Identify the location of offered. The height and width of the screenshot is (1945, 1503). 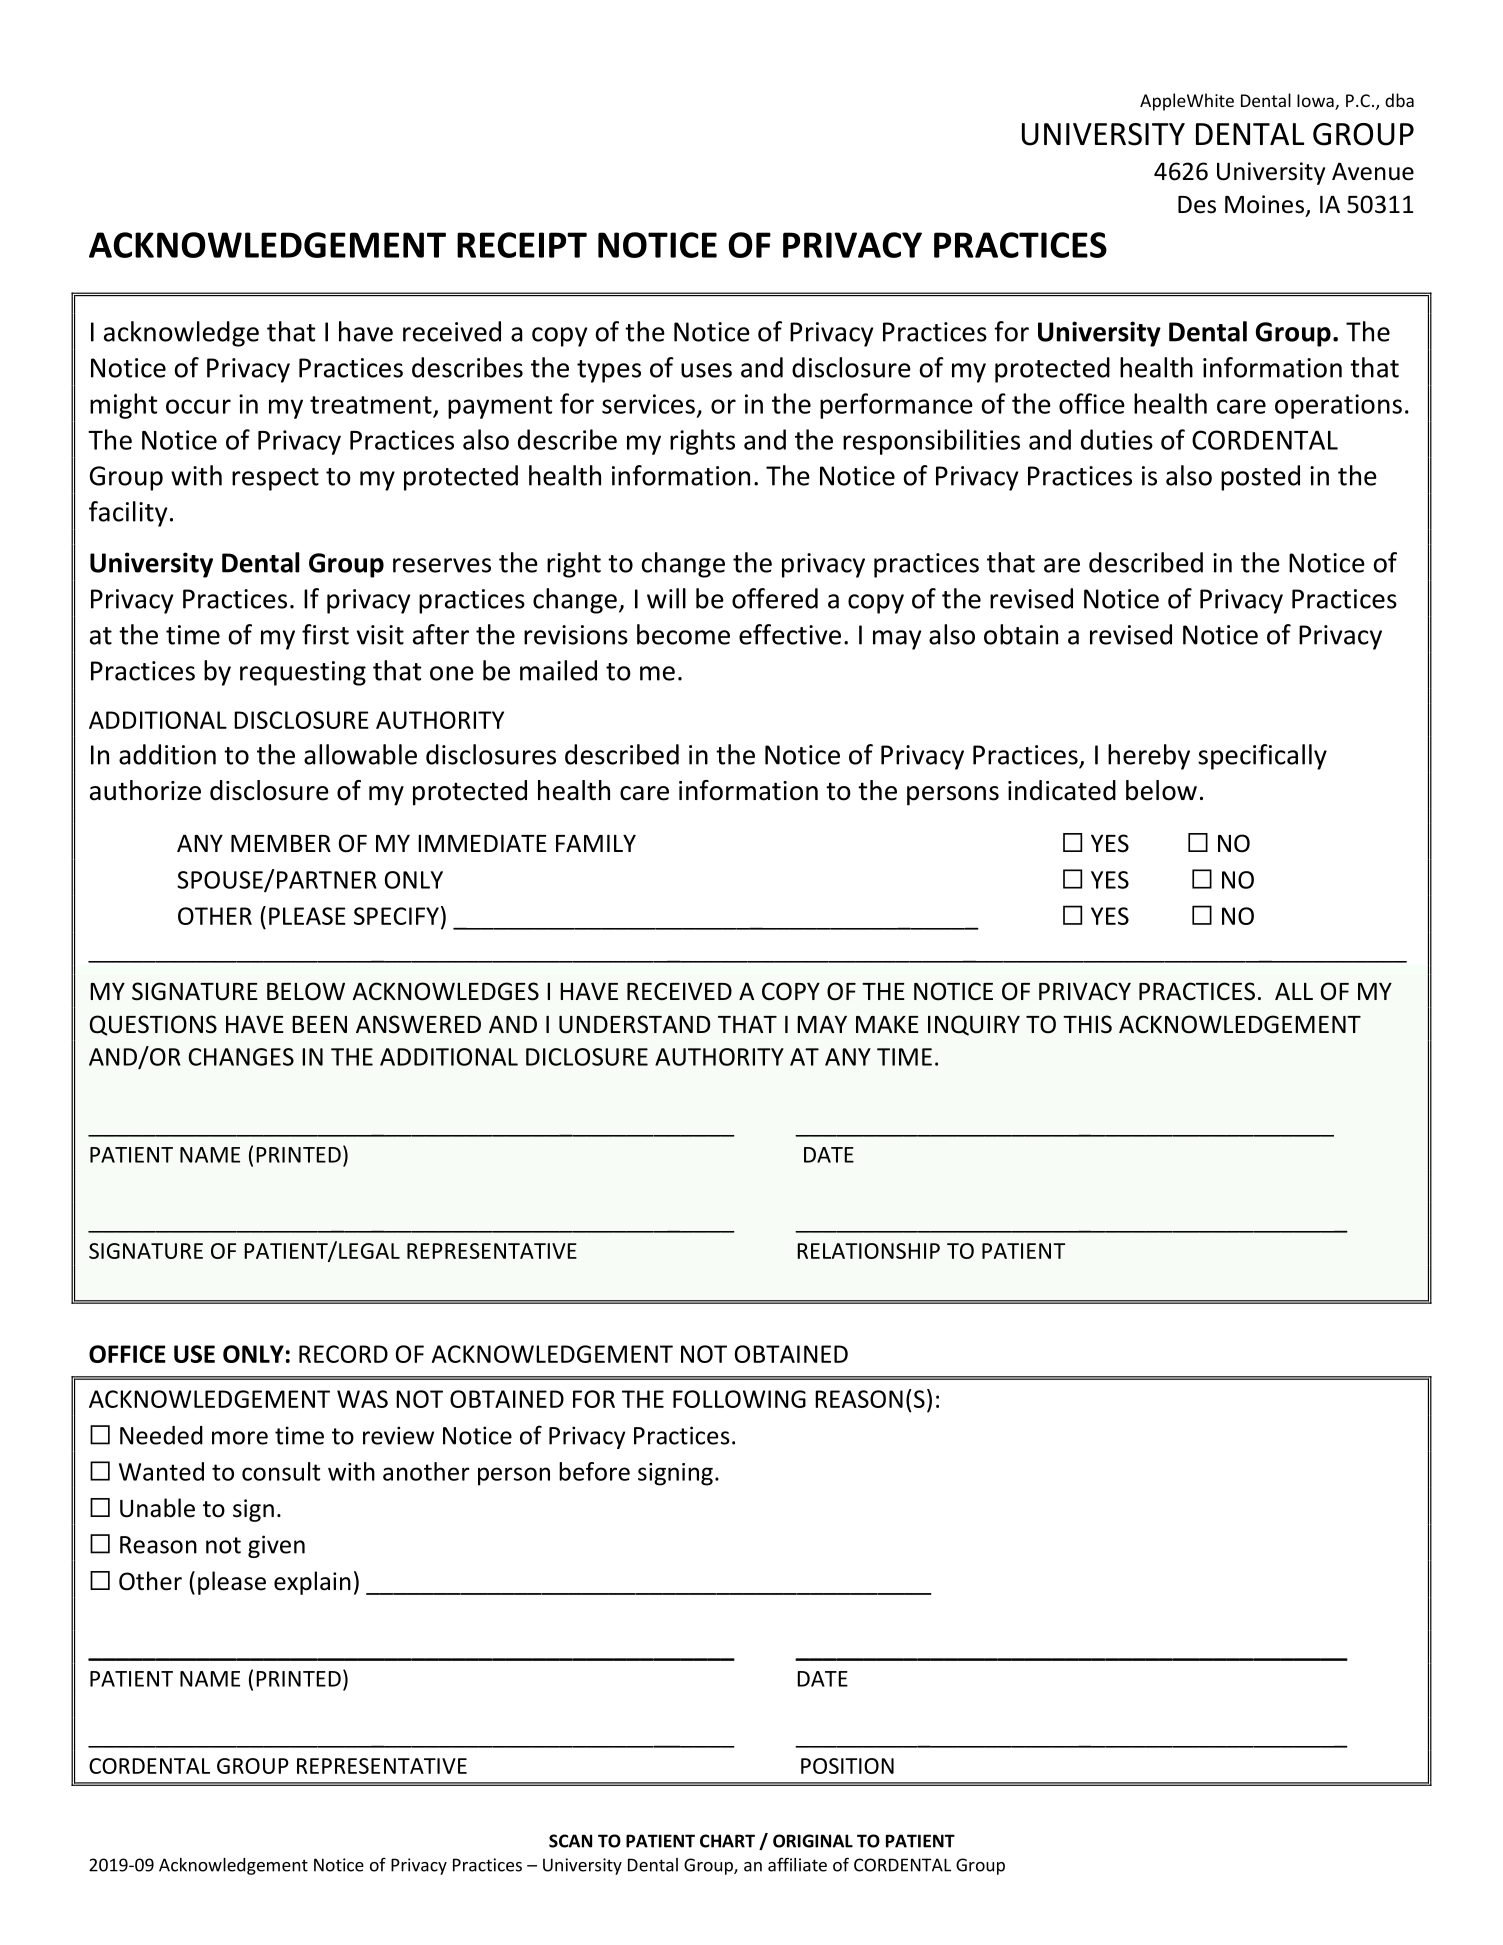
(775, 598).
